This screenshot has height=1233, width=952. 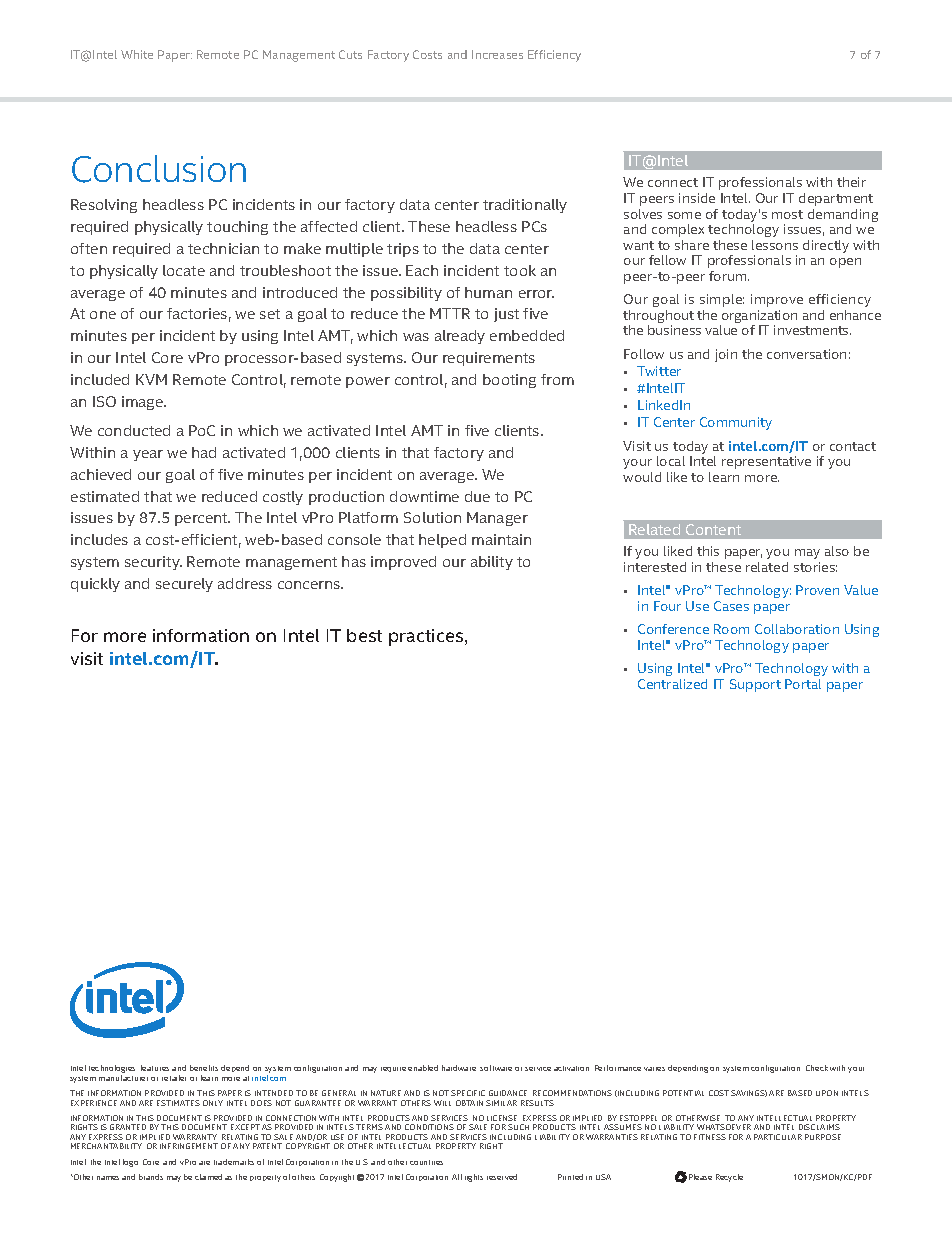 What do you see at coordinates (477, 496) in the screenshot?
I see `due` at bounding box center [477, 496].
